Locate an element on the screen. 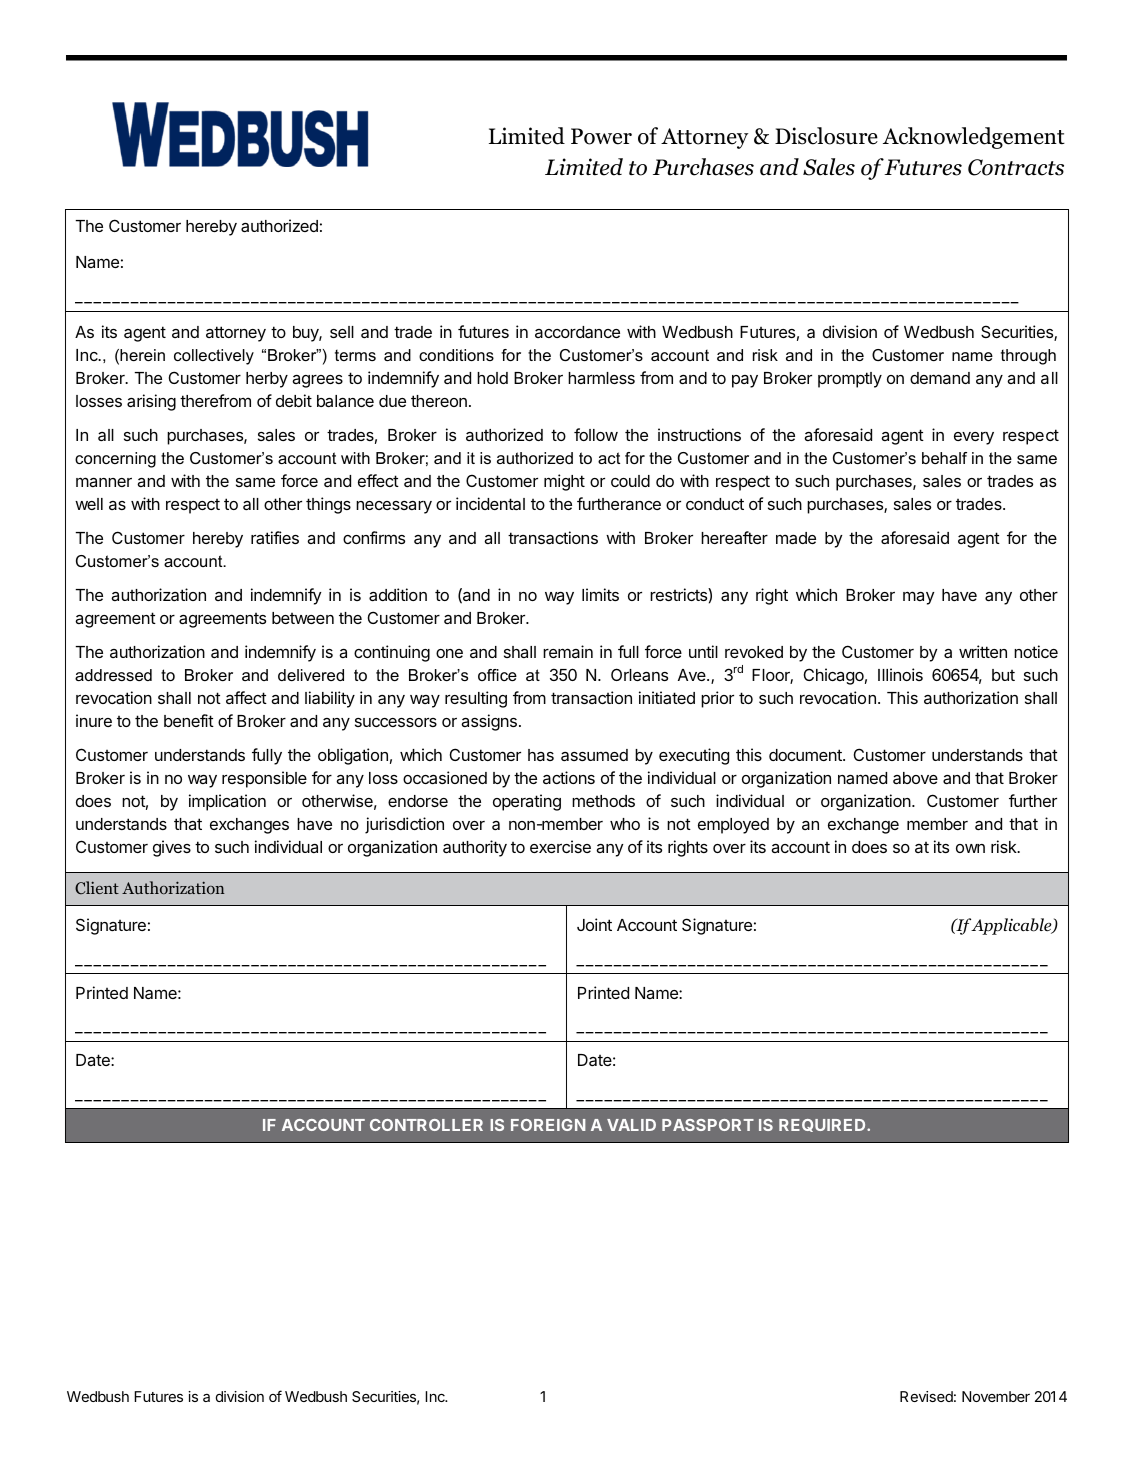  November is located at coordinates (996, 1396).
